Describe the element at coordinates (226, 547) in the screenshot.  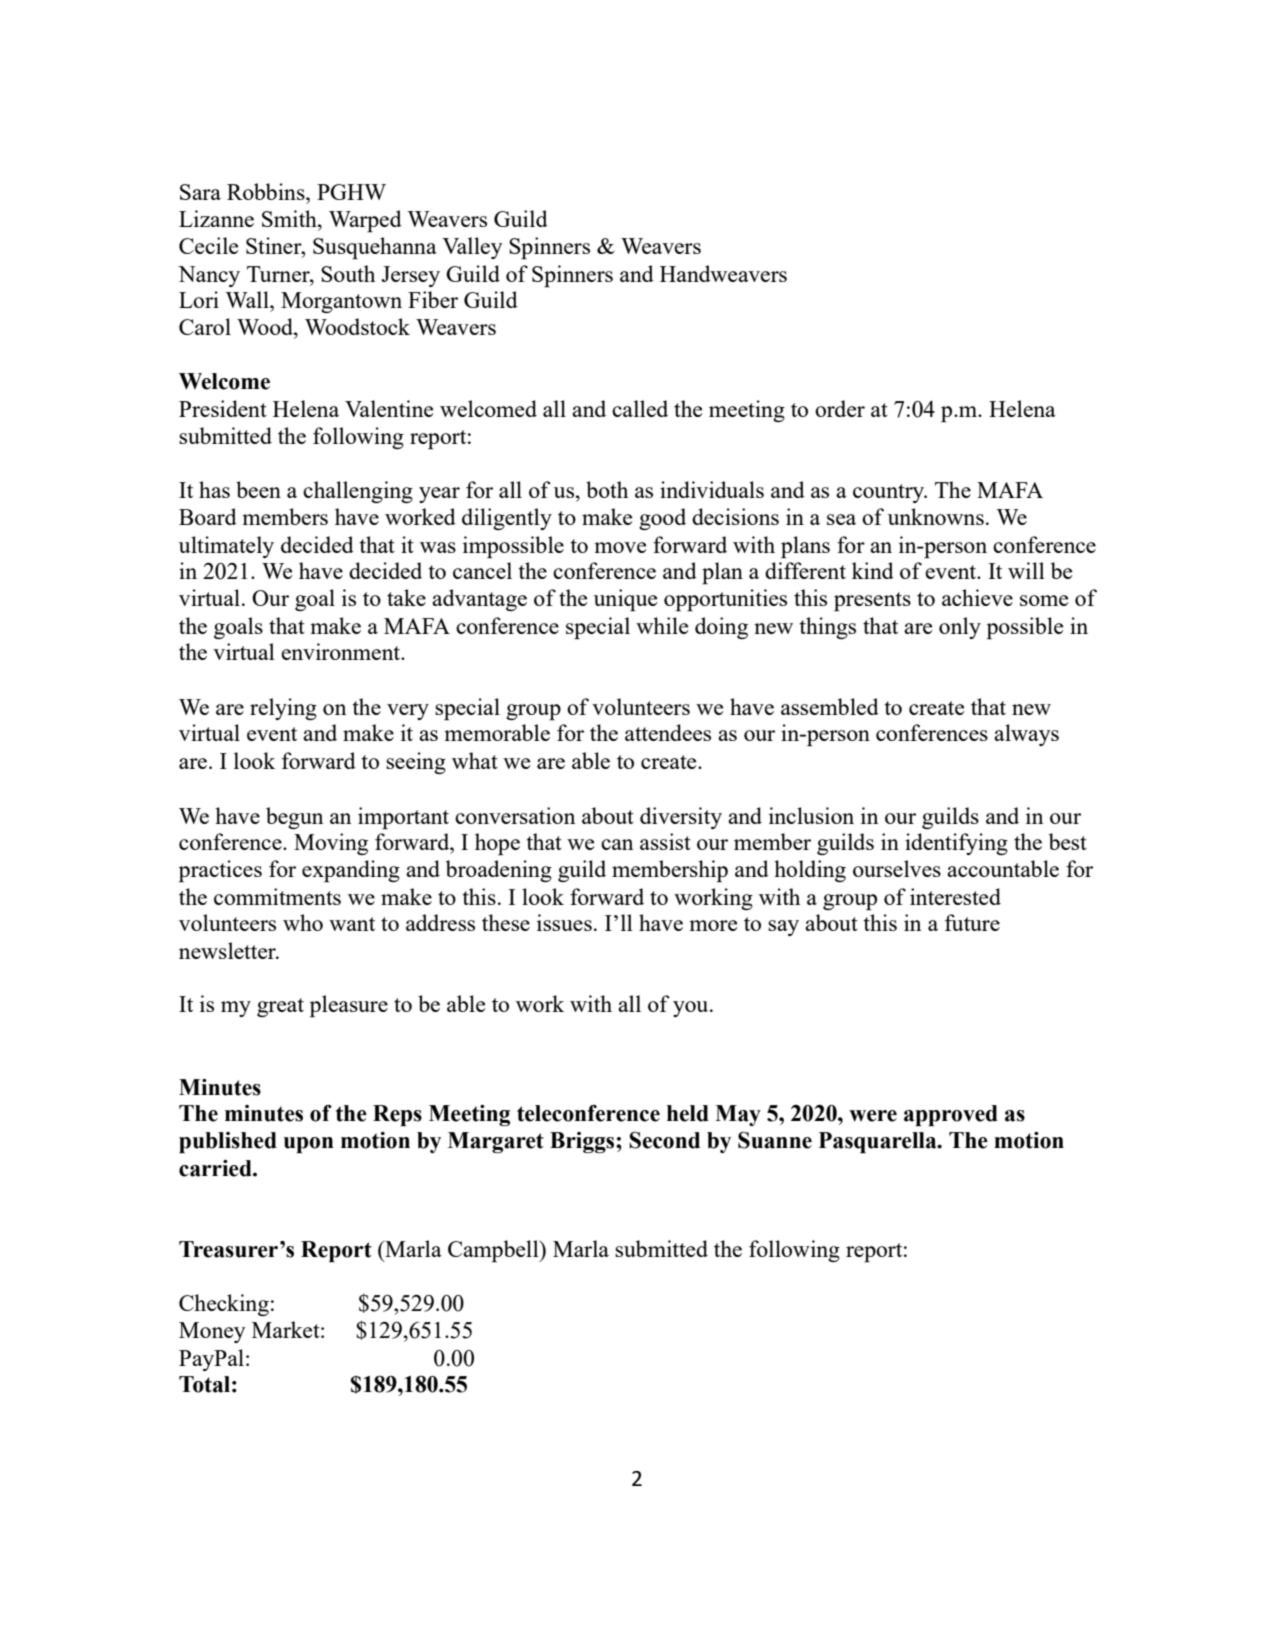
I see `ultimately` at that location.
